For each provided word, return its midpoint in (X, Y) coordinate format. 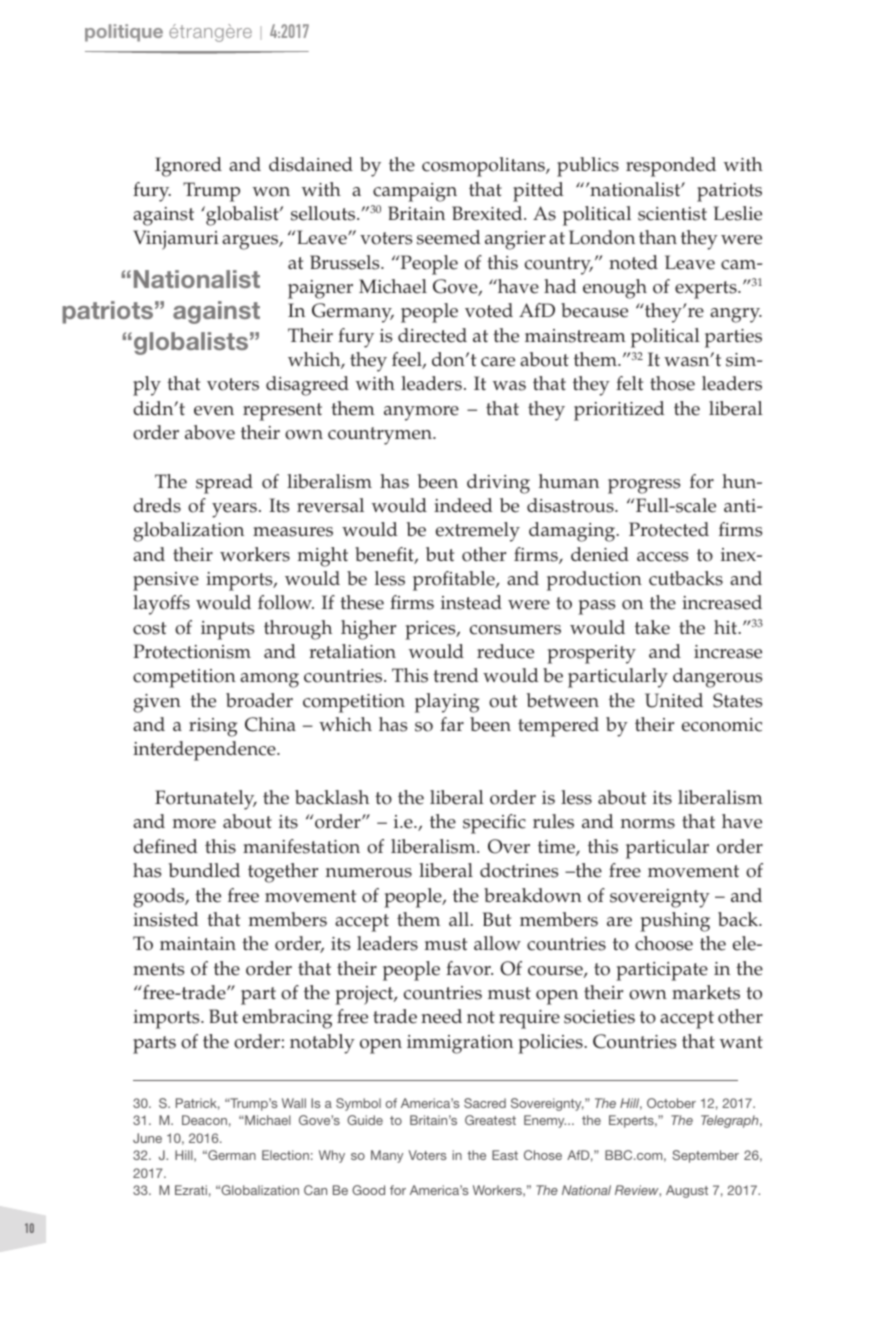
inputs (227, 630)
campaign (415, 192)
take (652, 627)
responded (671, 167)
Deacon (204, 1120)
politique (124, 33)
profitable (455, 581)
